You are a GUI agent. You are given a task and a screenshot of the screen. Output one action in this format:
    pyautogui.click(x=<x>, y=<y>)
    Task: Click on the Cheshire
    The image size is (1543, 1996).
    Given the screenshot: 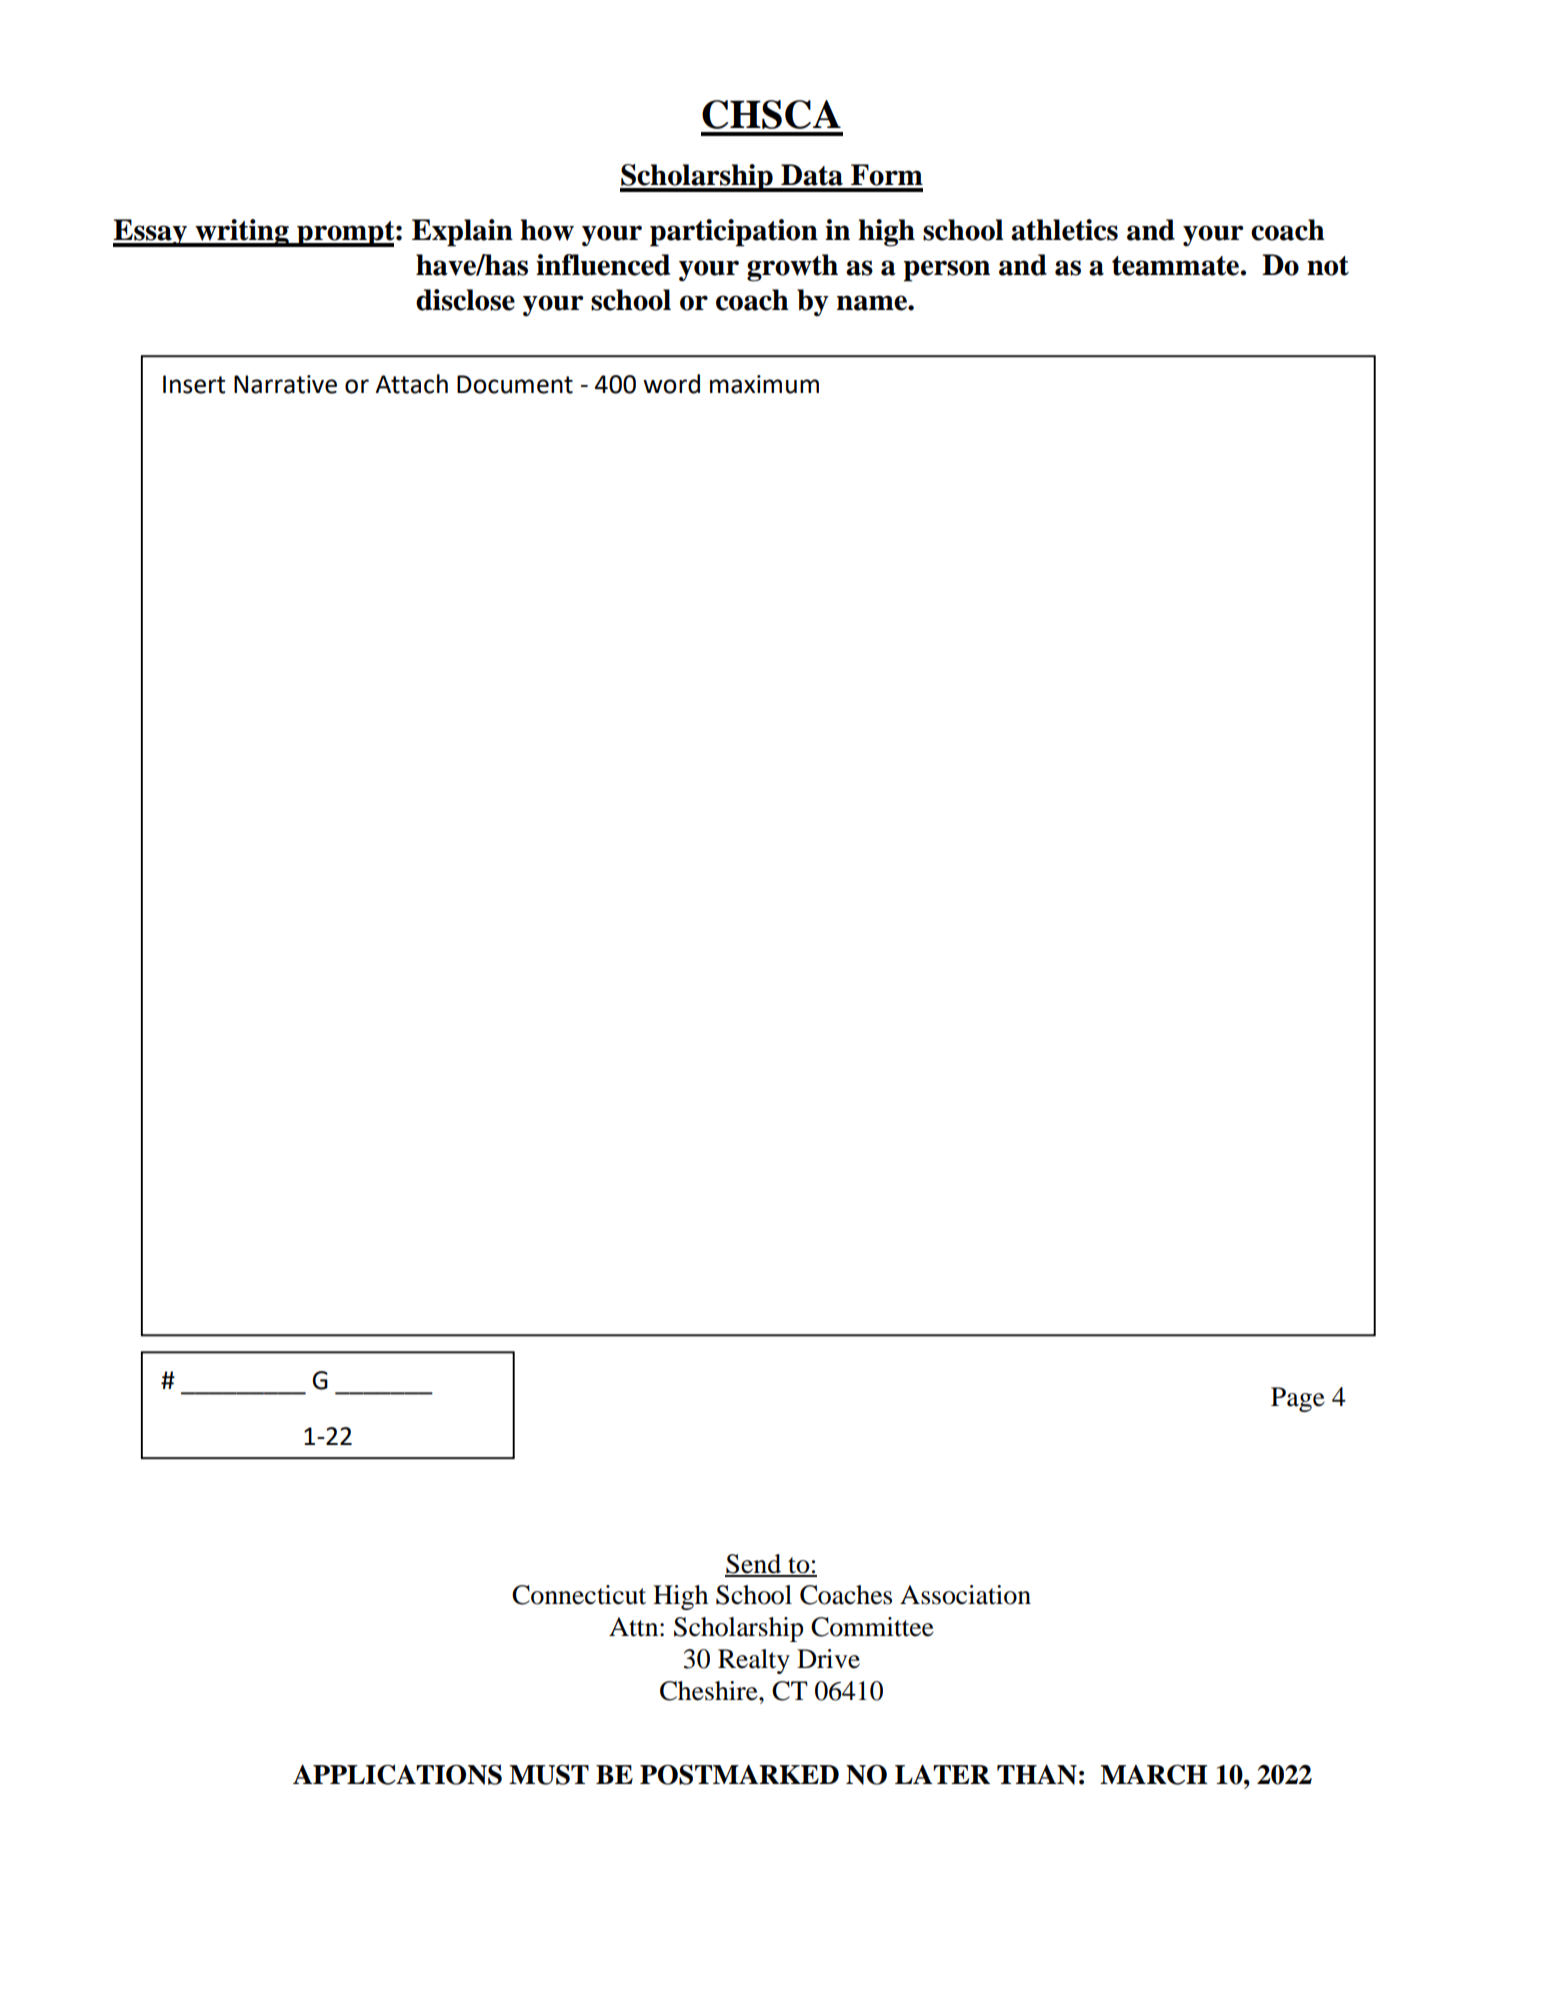 What is the action you would take?
    pyautogui.click(x=710, y=1691)
